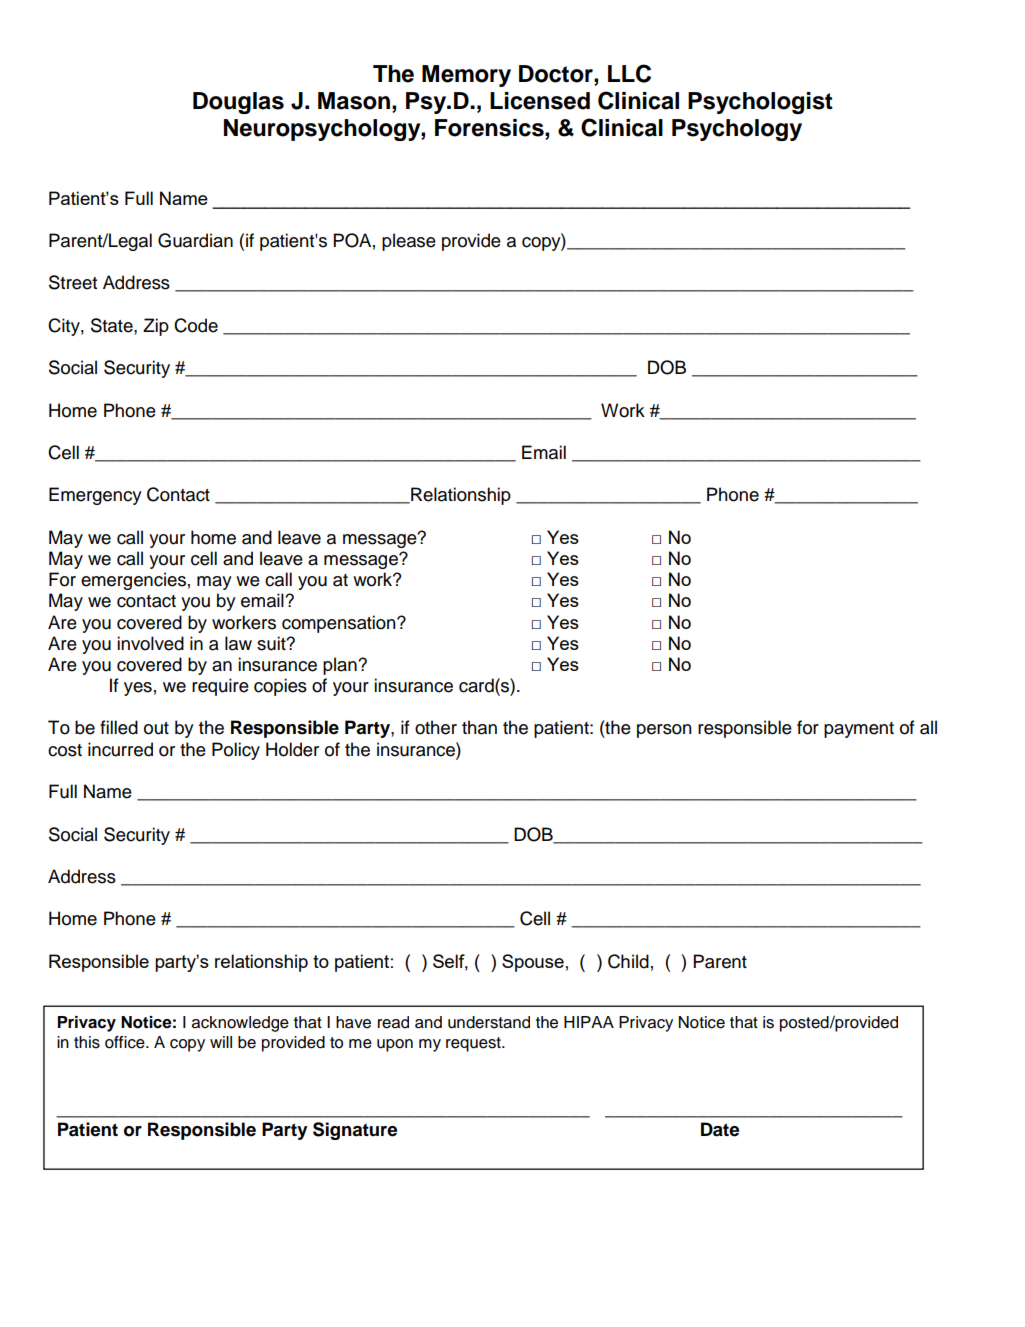 The width and height of the screenshot is (1025, 1327). Describe the element at coordinates (540, 101) in the screenshot. I see `Licensed` at that location.
